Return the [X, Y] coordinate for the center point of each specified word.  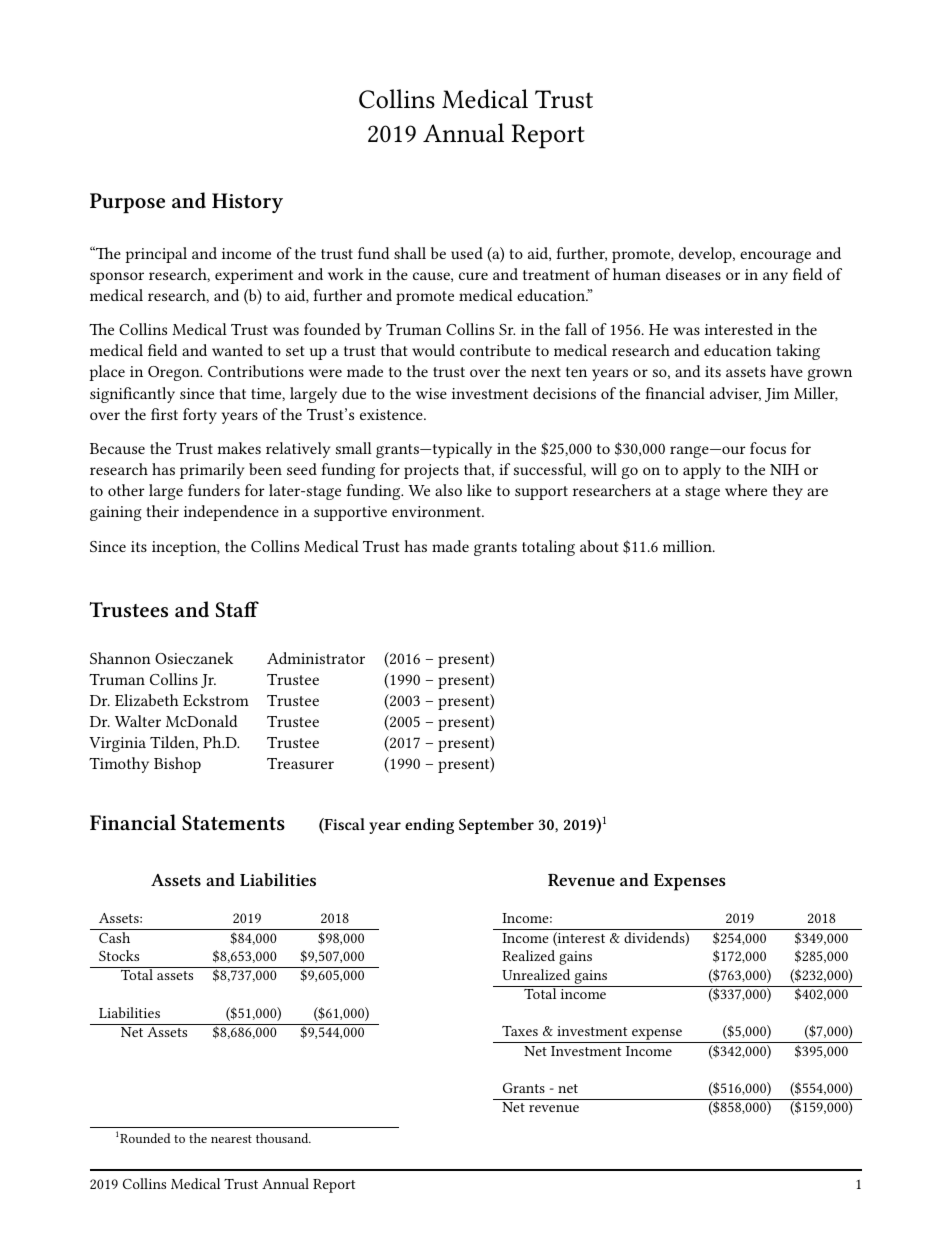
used [467, 253]
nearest [231, 1139]
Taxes [520, 1031]
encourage [775, 257]
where [746, 490]
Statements [233, 823]
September [496, 826]
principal [156, 255]
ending [429, 826]
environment [437, 511]
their [162, 511]
